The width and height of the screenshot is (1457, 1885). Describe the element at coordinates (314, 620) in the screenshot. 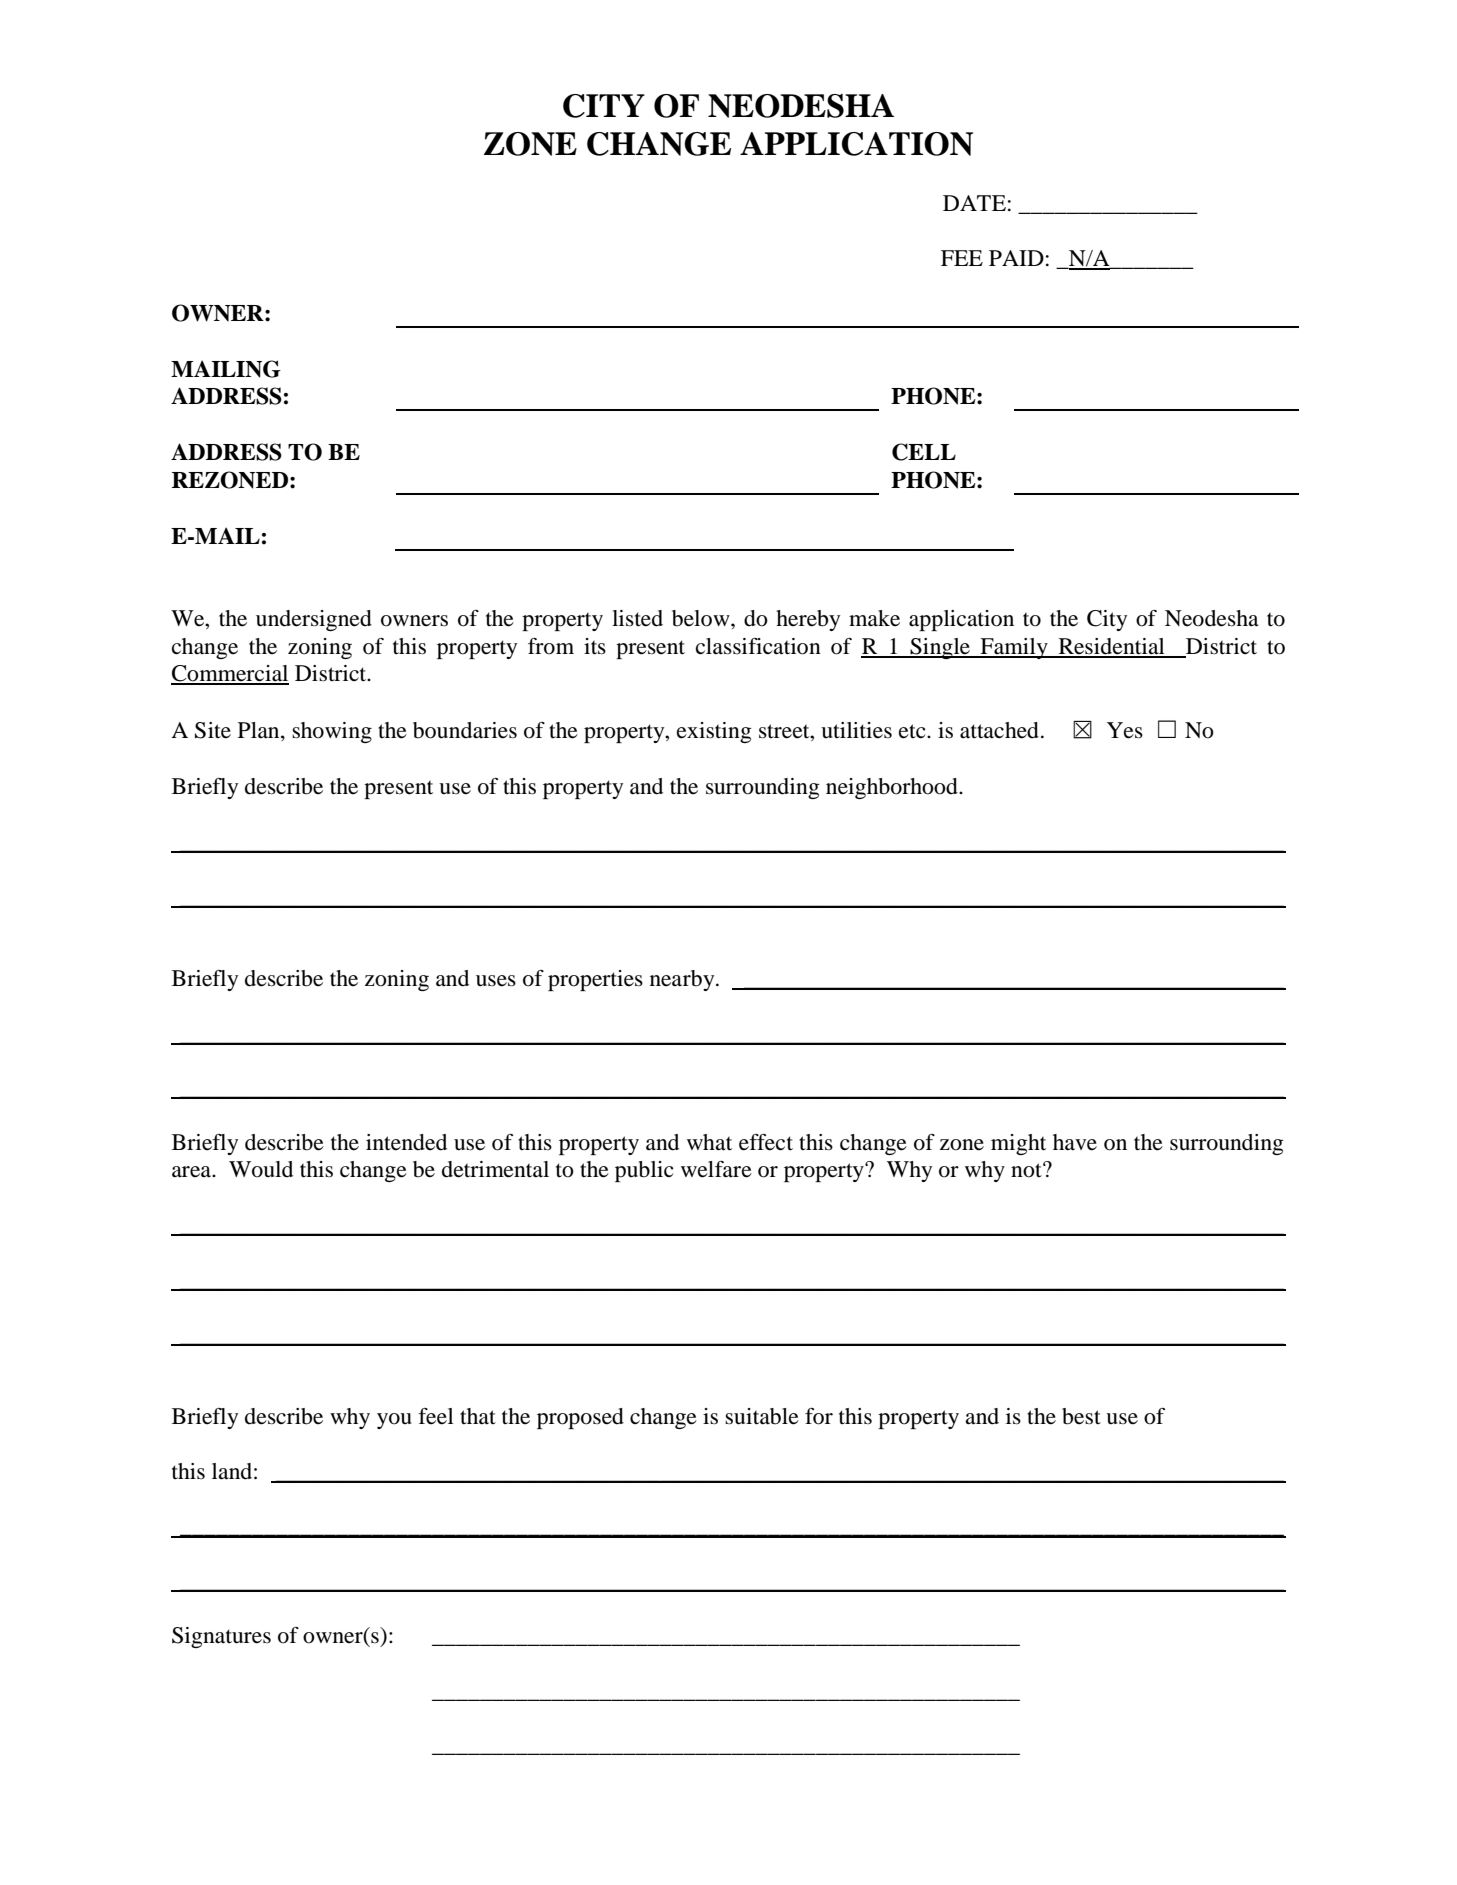

I see `undersigned` at that location.
